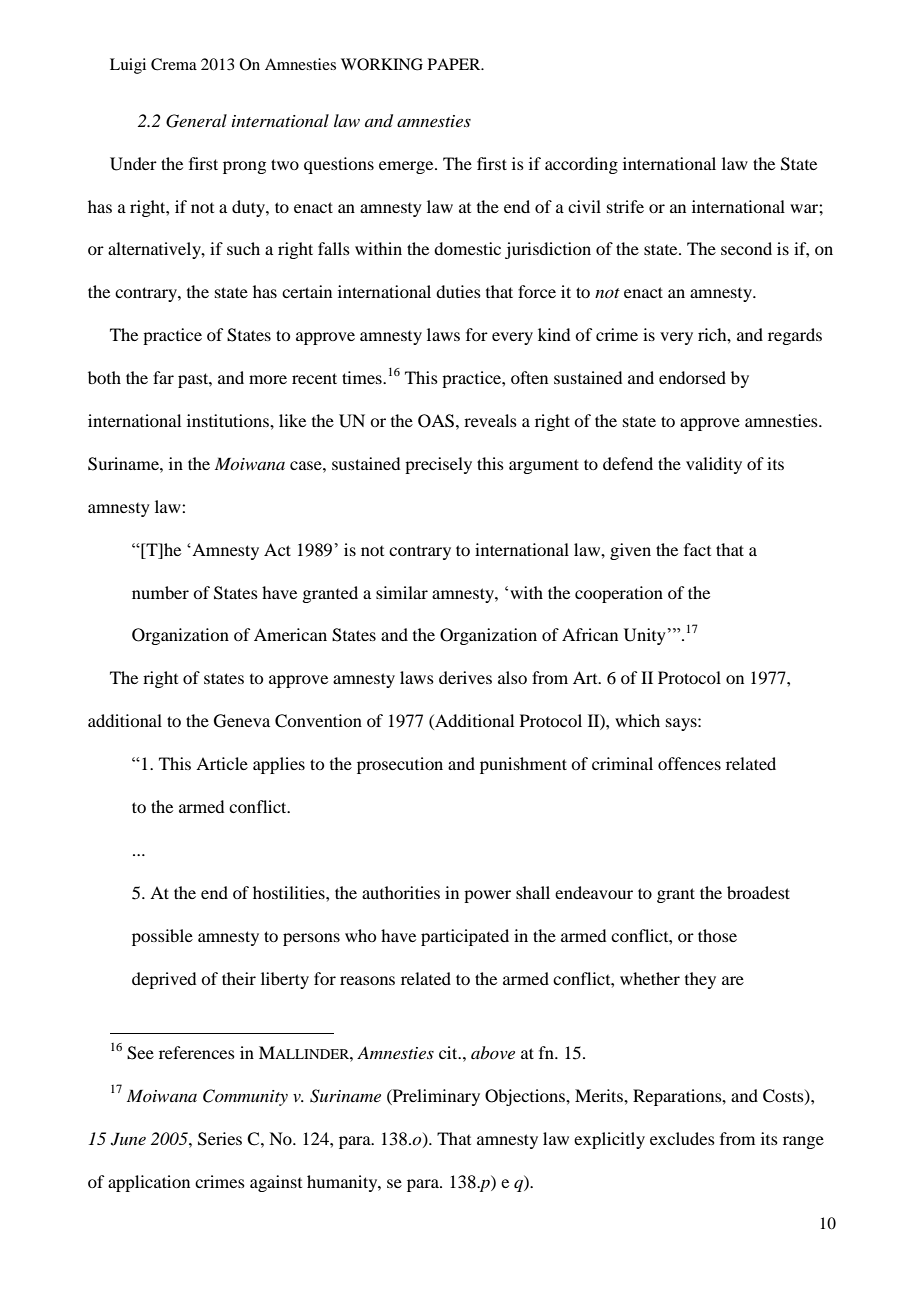 The height and width of the screenshot is (1308, 924). What do you see at coordinates (160, 592) in the screenshot?
I see `number` at bounding box center [160, 592].
